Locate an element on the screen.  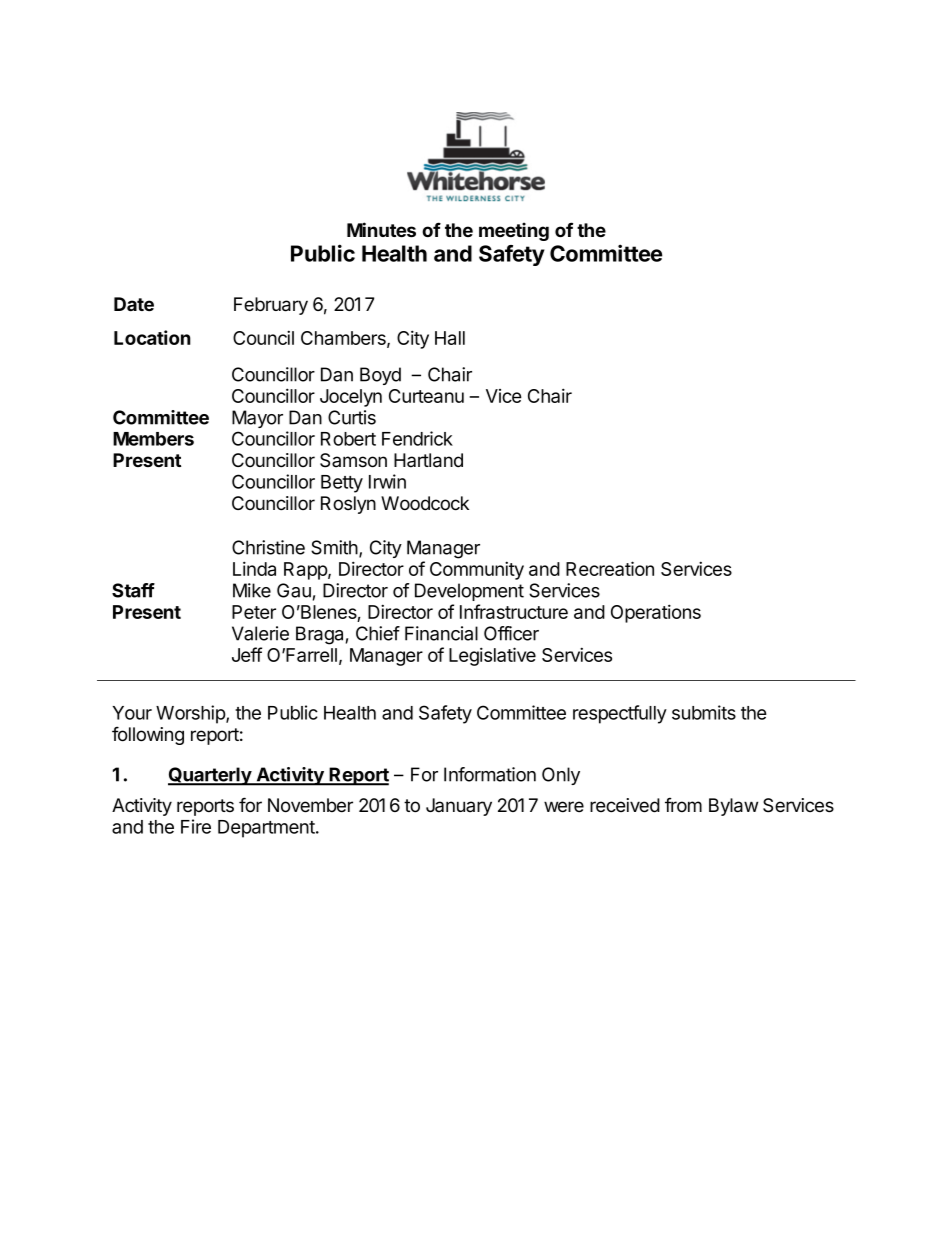
Financial is located at coordinates (441, 633).
